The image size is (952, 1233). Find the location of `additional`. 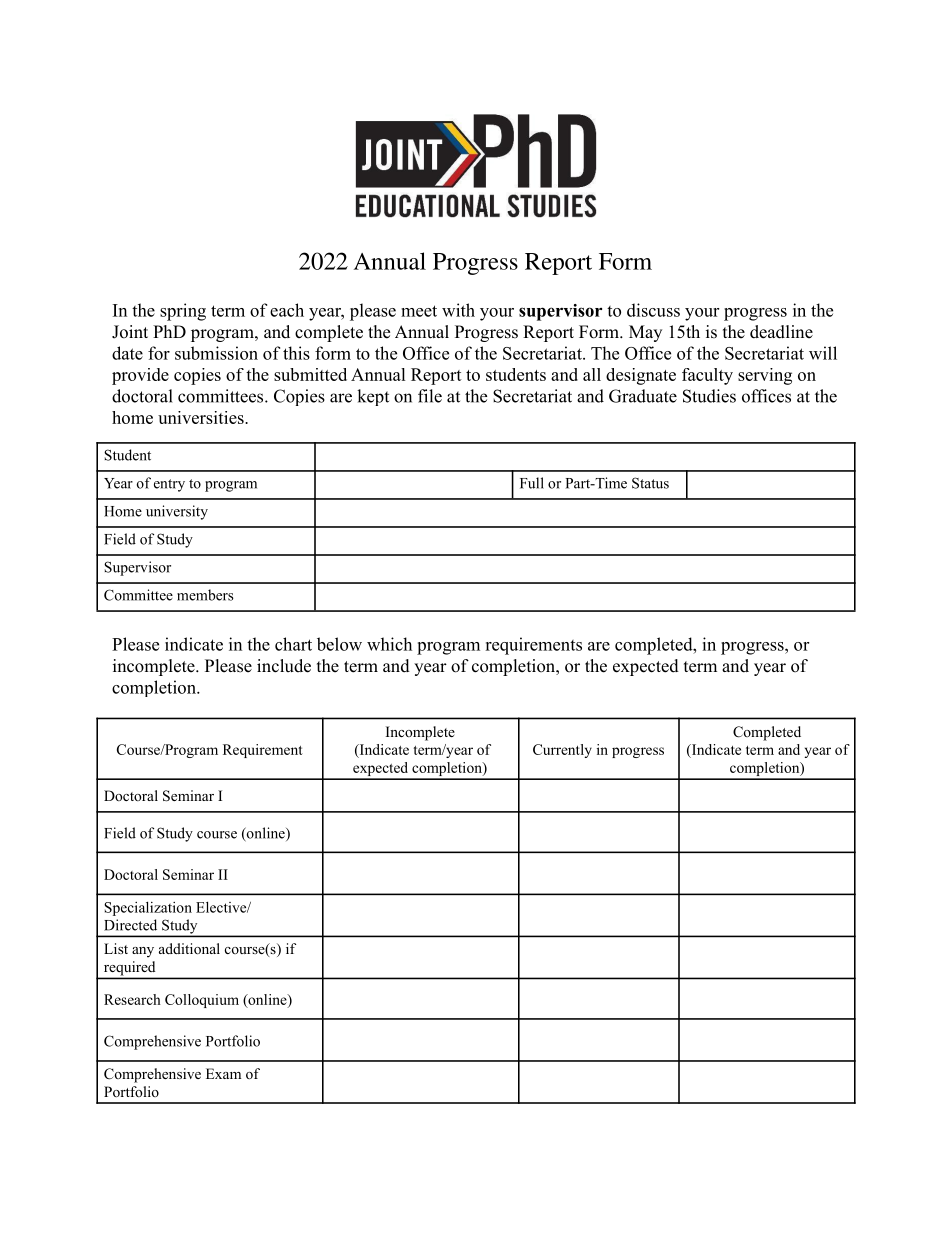

additional is located at coordinates (189, 949).
